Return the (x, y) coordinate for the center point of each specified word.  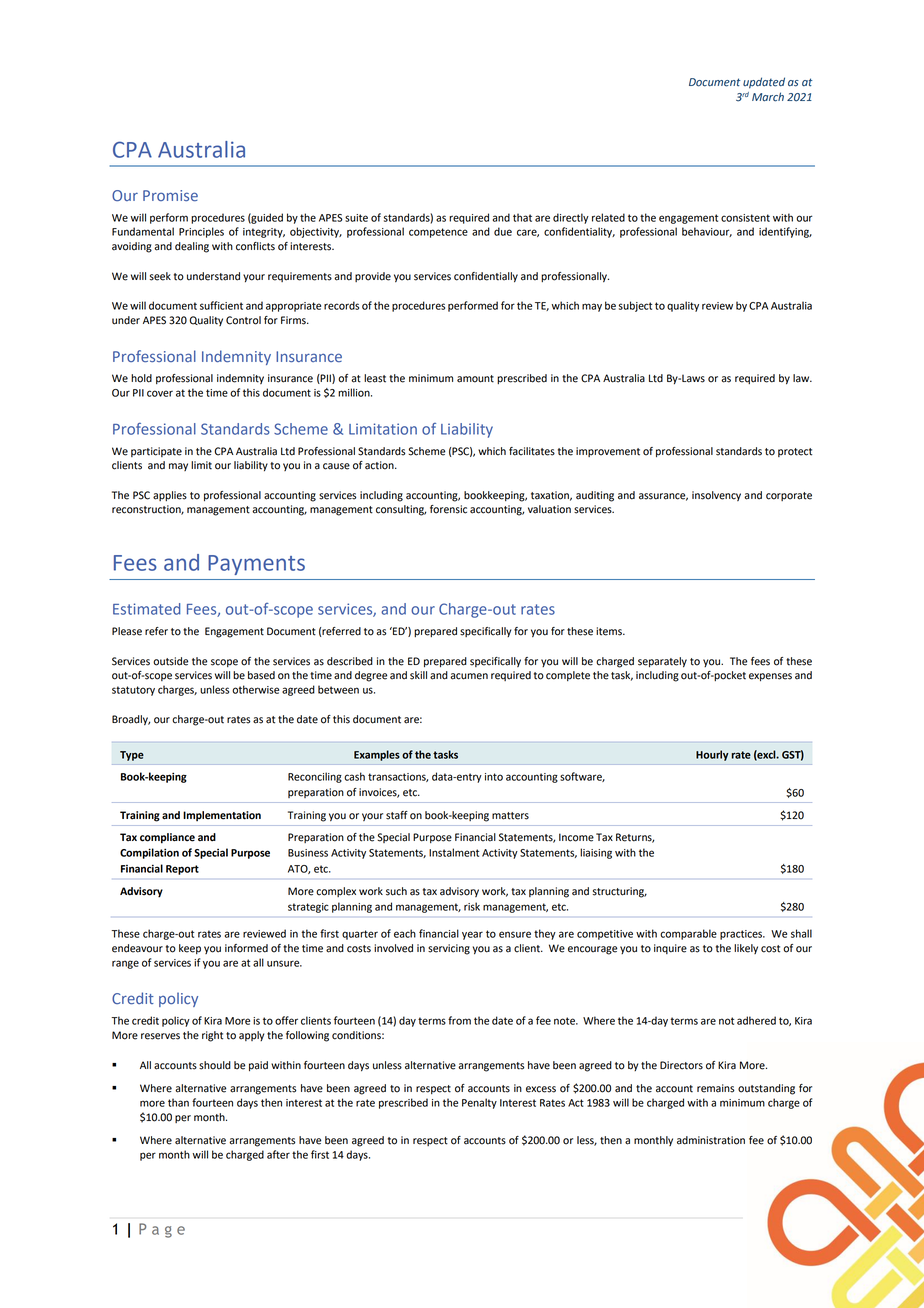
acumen (469, 676)
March (768, 97)
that (522, 217)
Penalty (479, 1103)
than (178, 1102)
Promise (170, 195)
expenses (770, 677)
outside (170, 661)
